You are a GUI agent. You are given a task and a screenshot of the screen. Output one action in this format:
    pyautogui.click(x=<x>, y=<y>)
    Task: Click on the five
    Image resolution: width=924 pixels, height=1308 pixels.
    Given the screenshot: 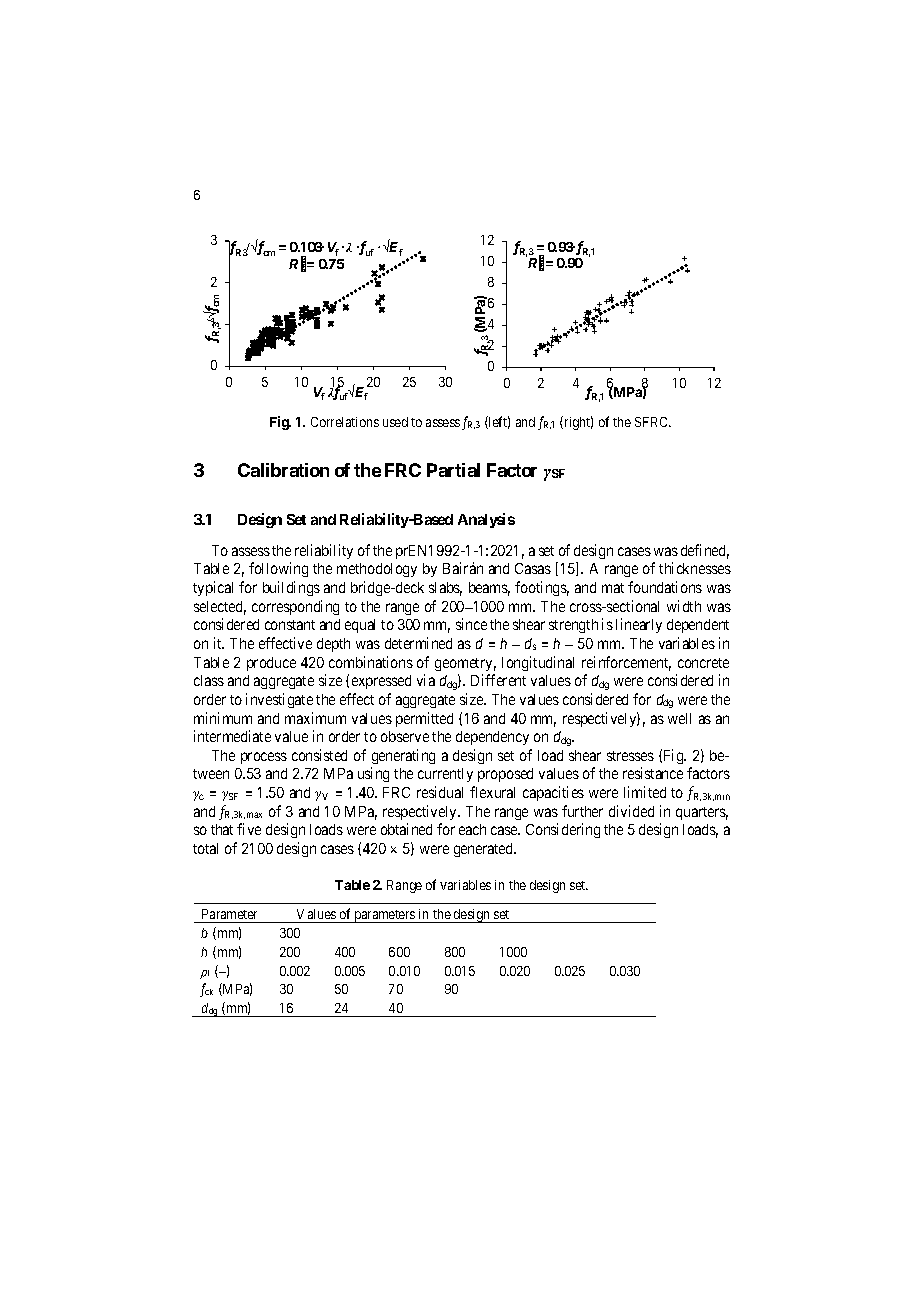 What is the action you would take?
    pyautogui.click(x=249, y=829)
